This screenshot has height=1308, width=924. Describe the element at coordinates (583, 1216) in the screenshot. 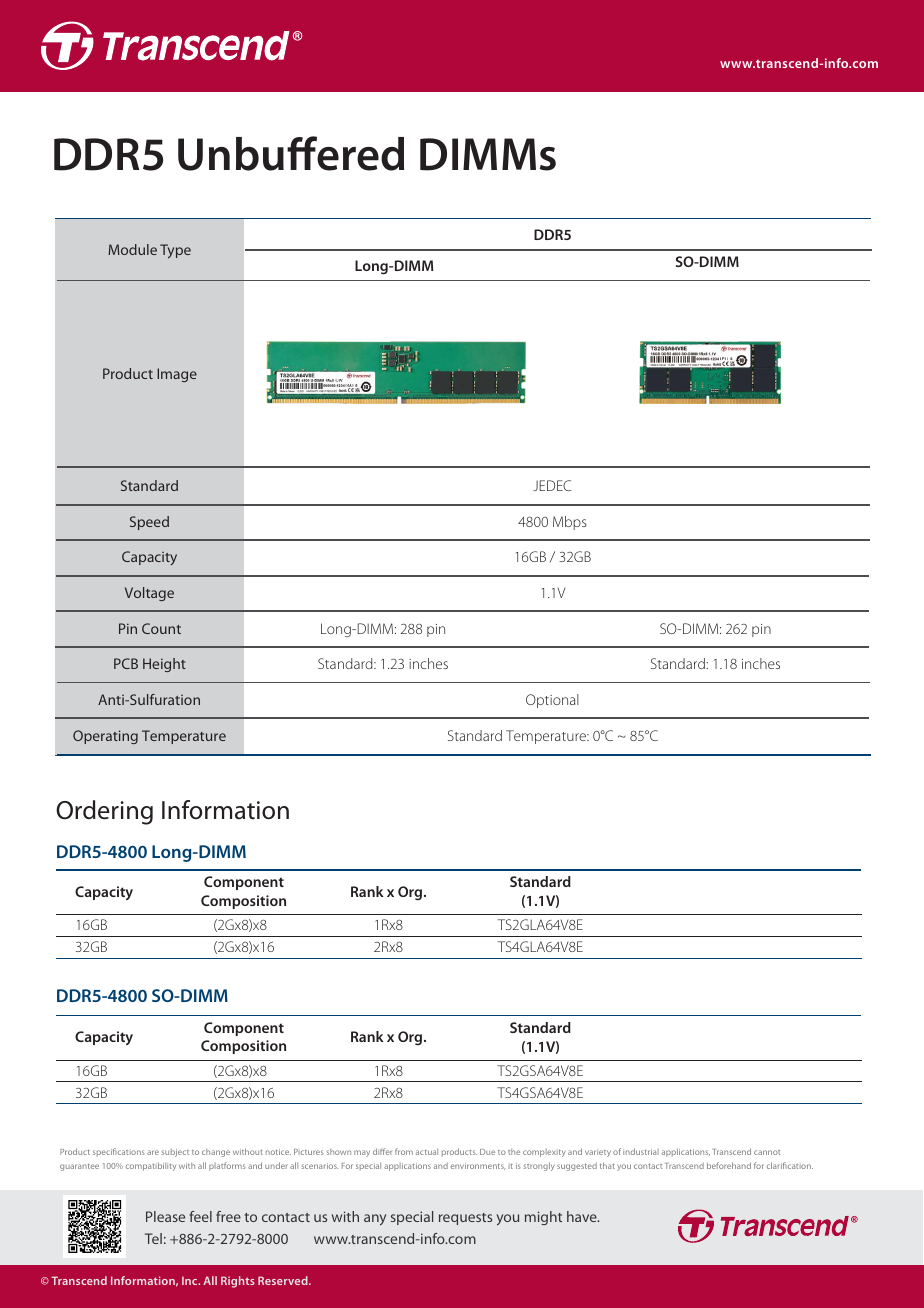

I see `have` at that location.
